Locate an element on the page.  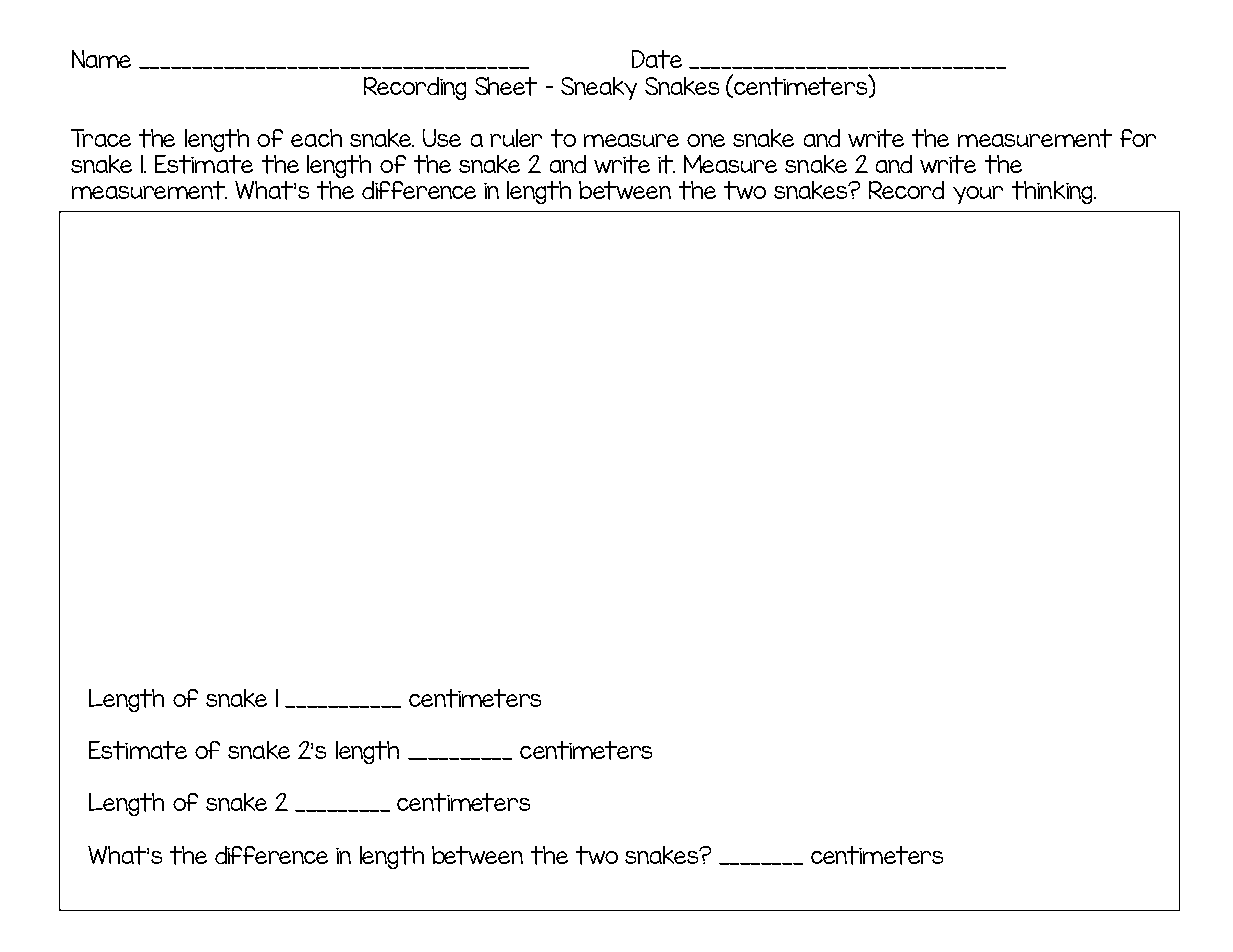
Name is located at coordinates (101, 59).
